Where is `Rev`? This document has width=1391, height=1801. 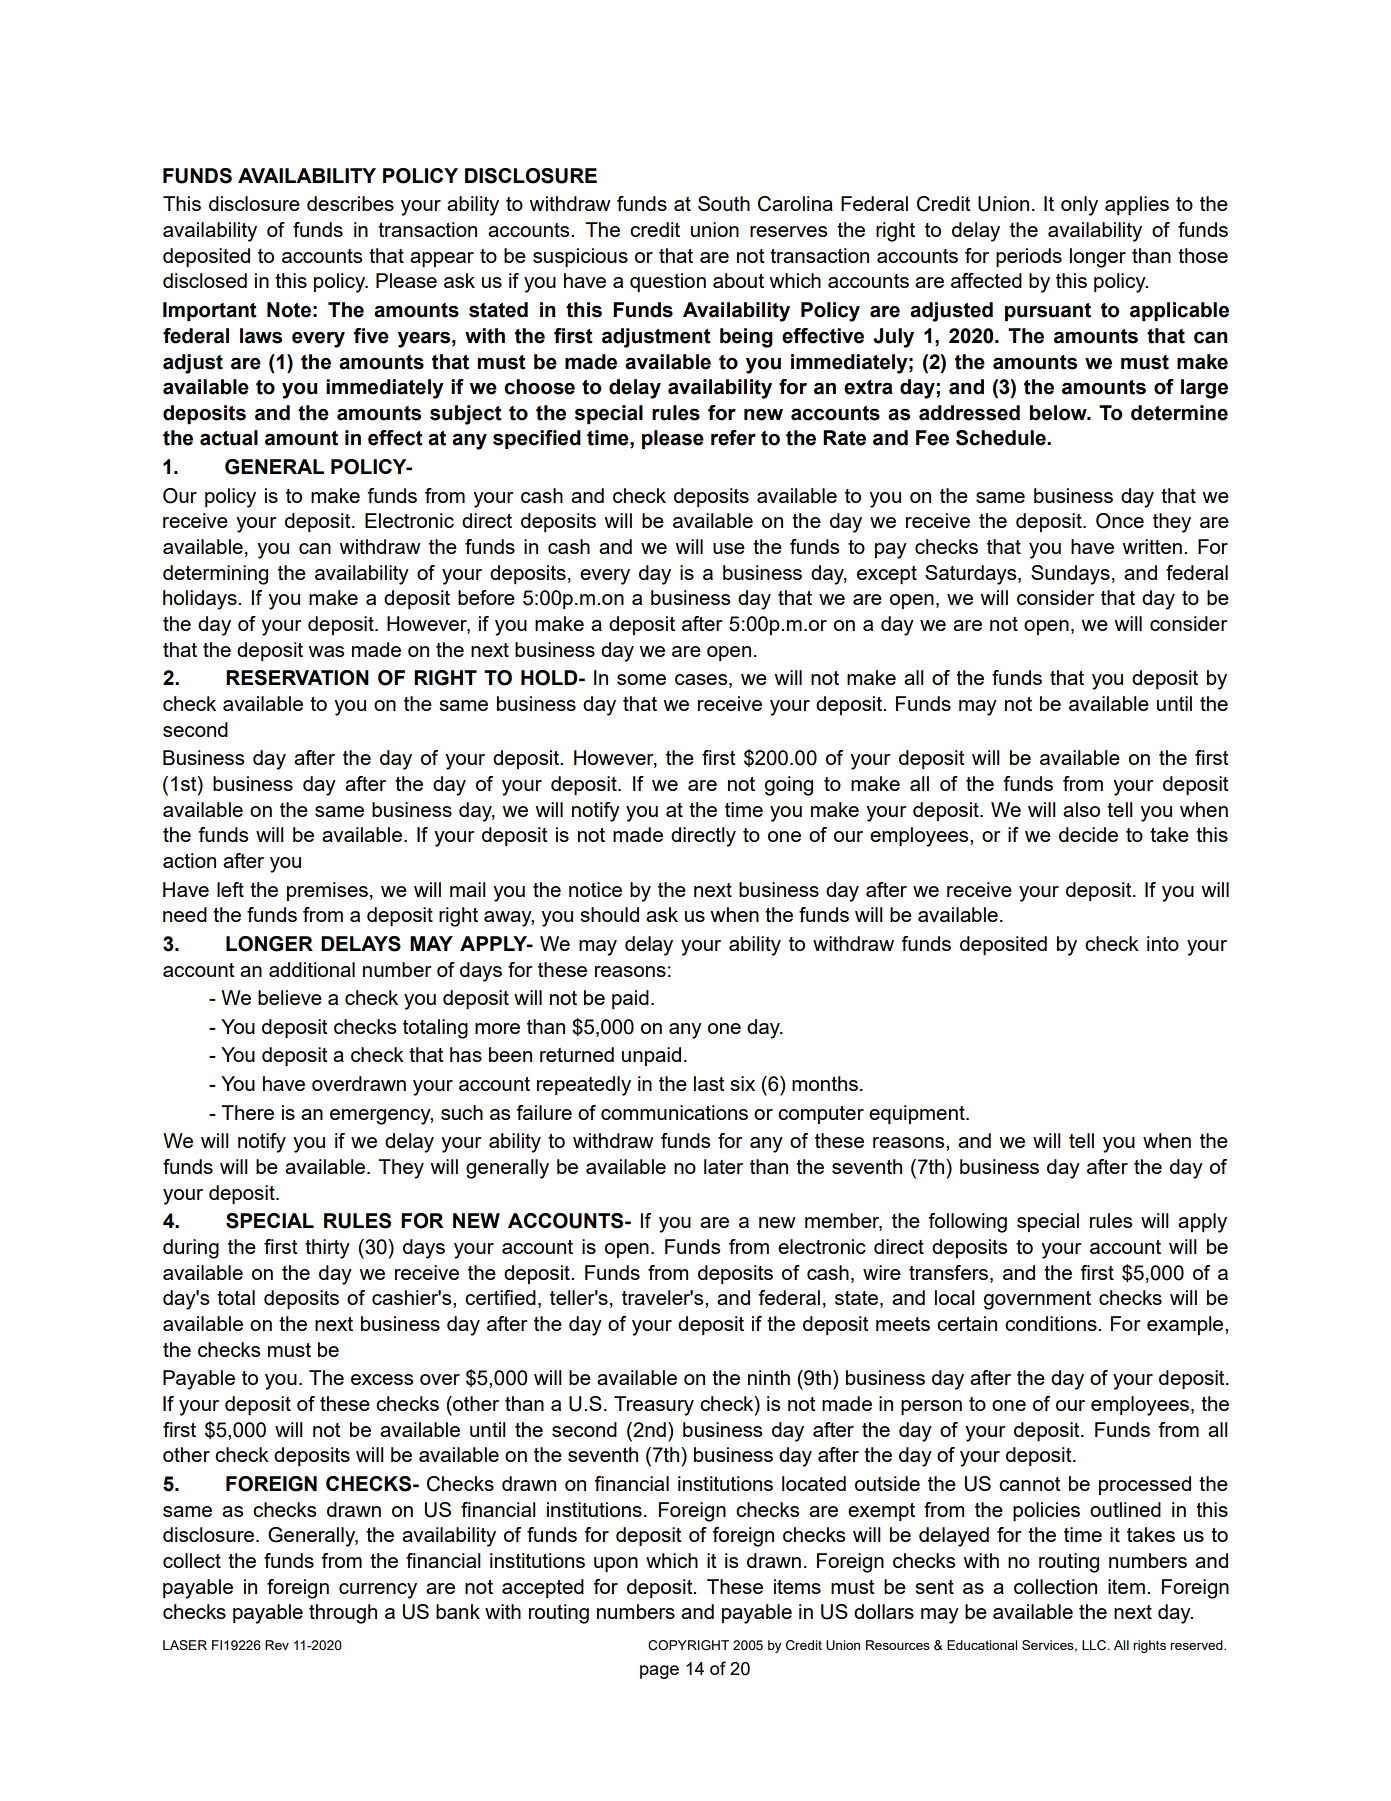 Rev is located at coordinates (277, 1645).
